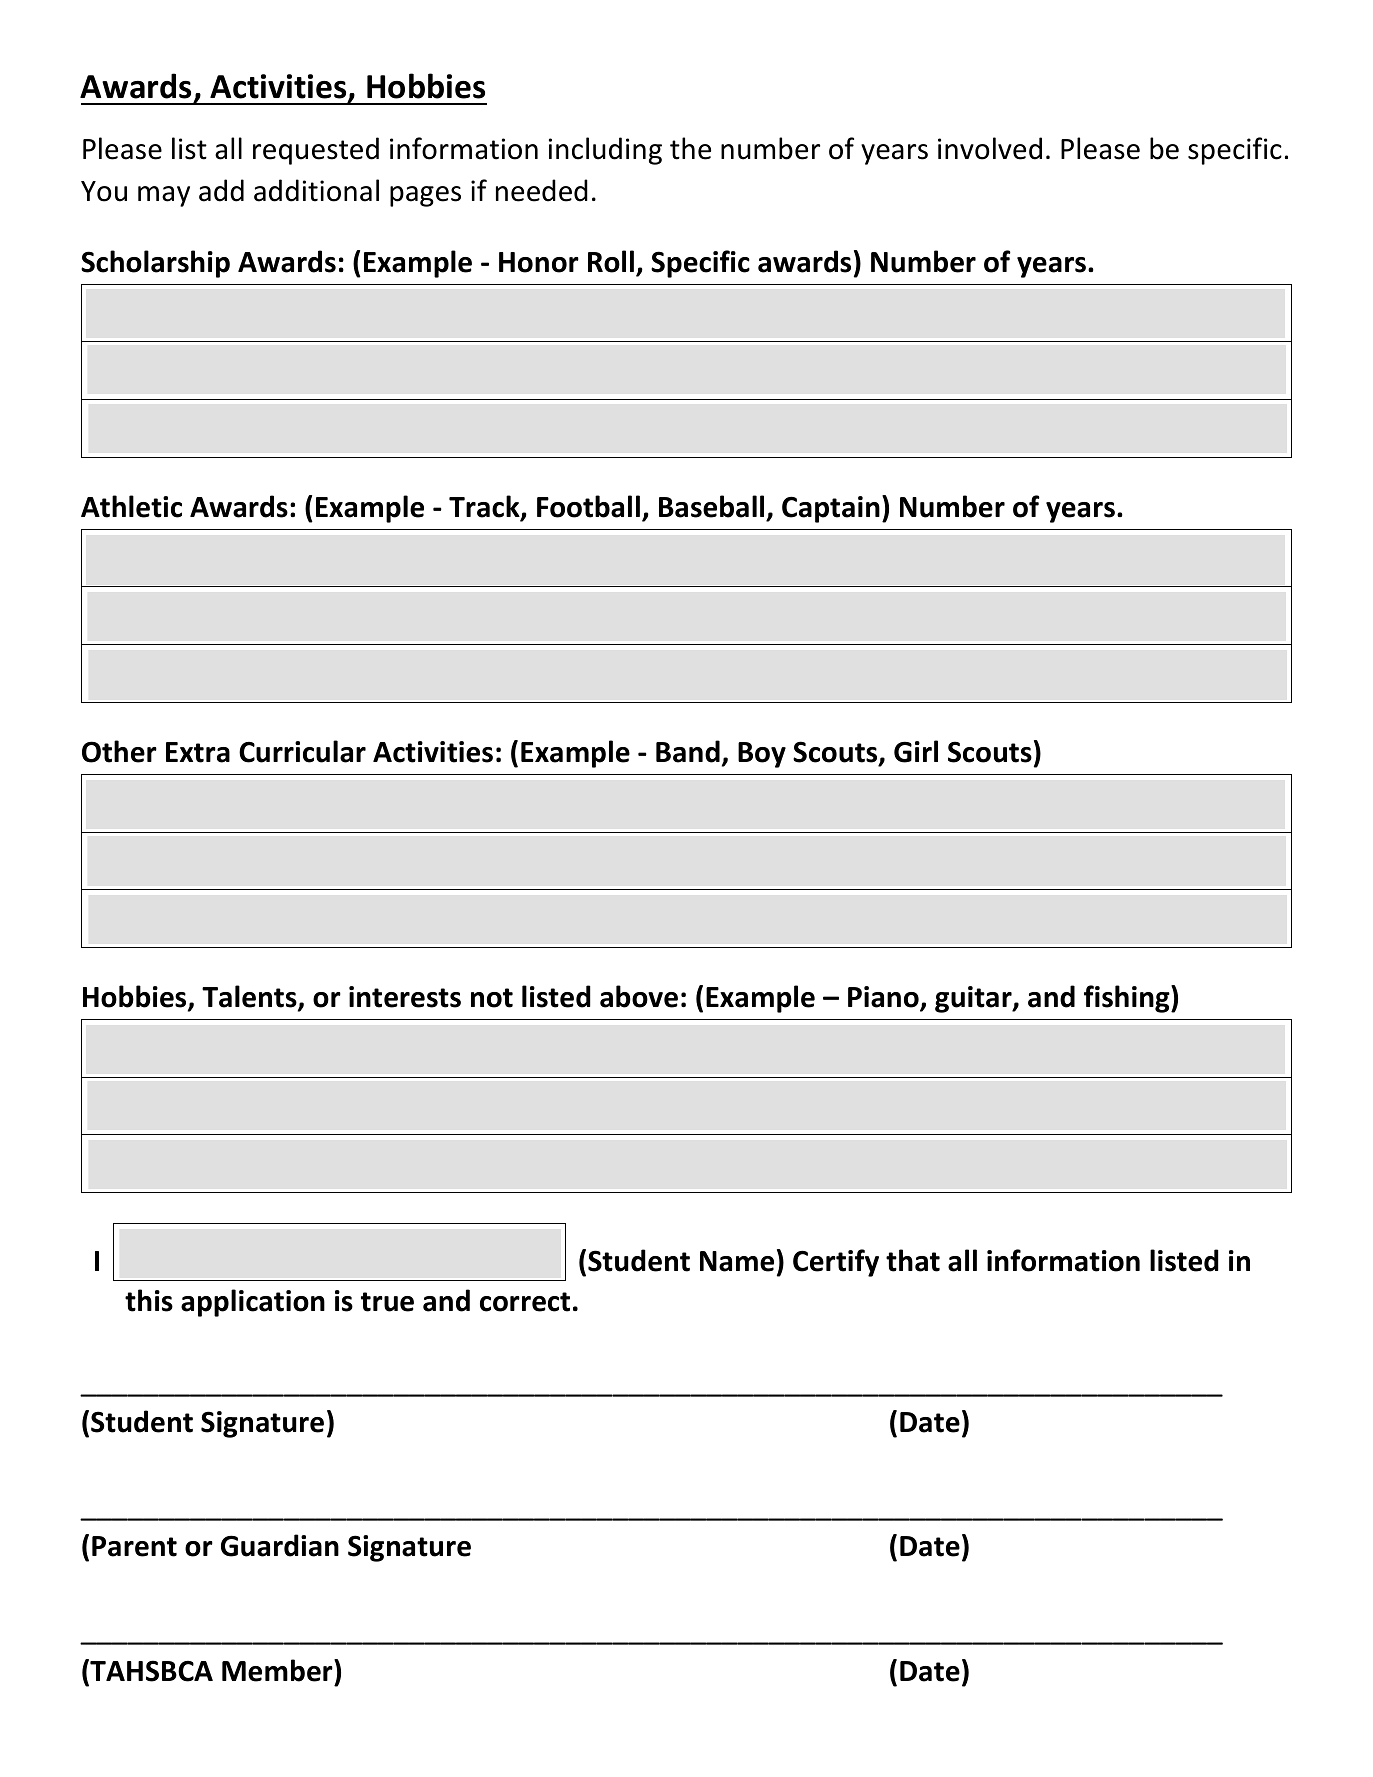 The image size is (1373, 1777). I want to click on Member, so click(278, 1670).
